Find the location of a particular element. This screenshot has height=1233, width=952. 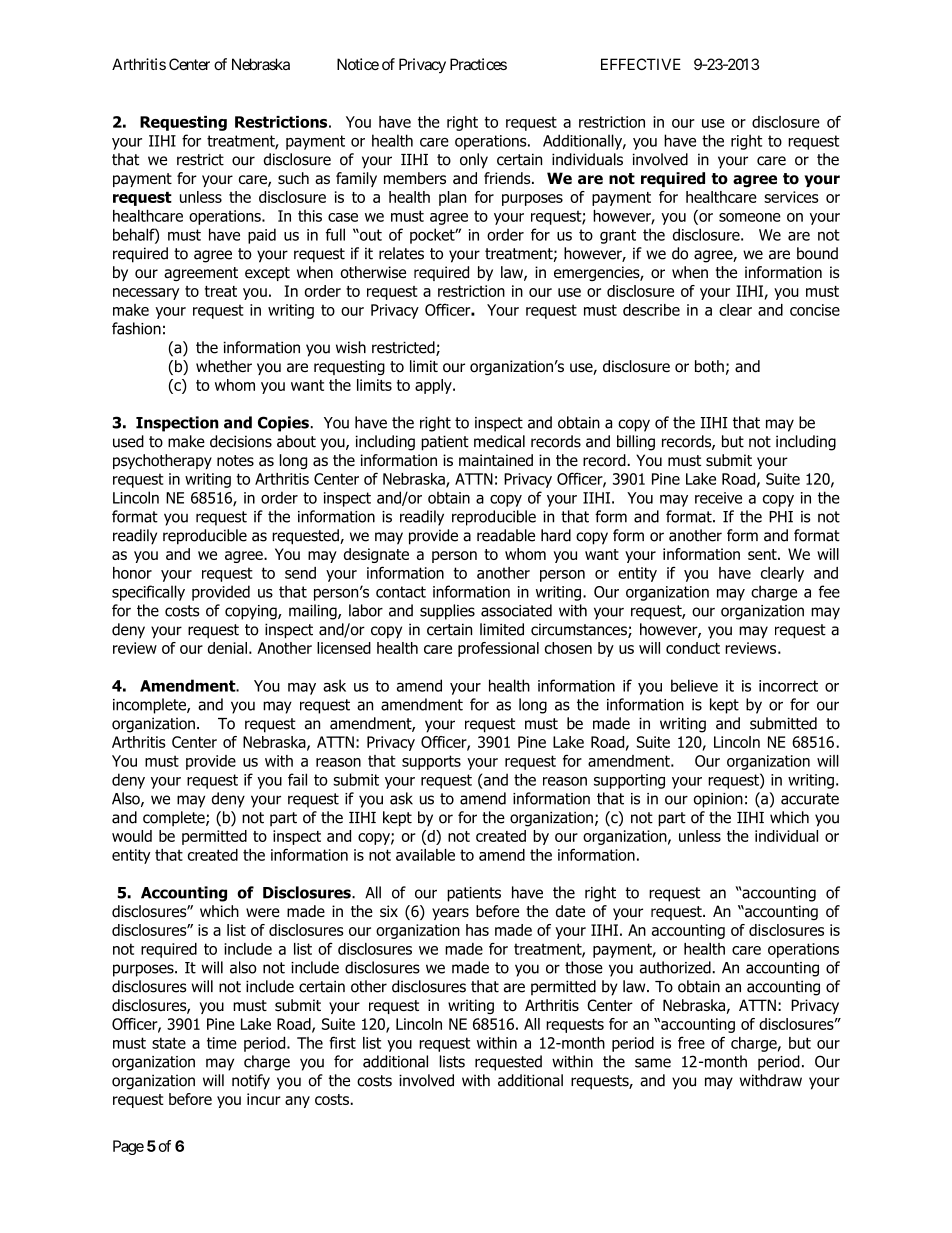

apply is located at coordinates (434, 386).
